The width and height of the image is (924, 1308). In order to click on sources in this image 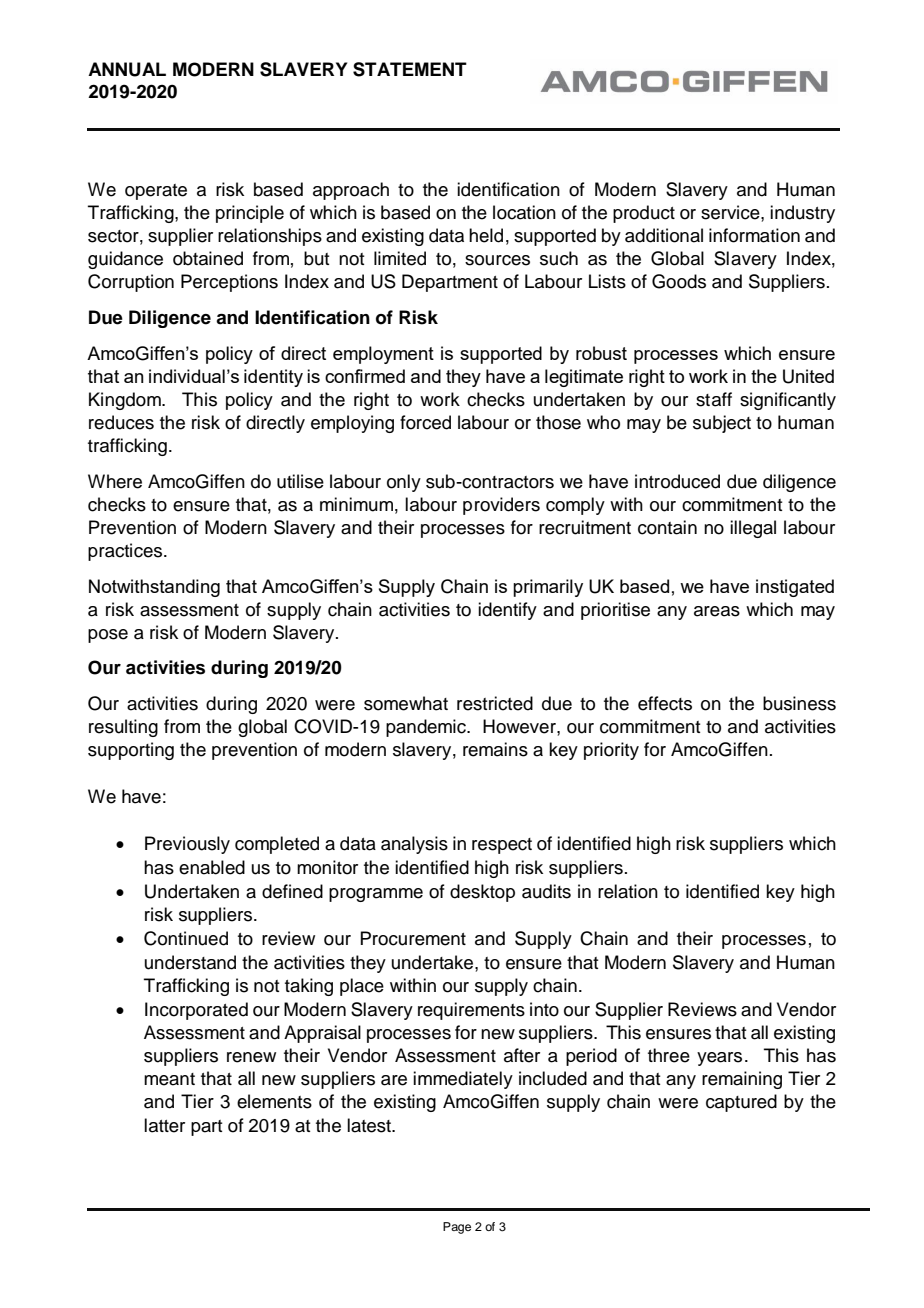, I will do `click(497, 260)`.
